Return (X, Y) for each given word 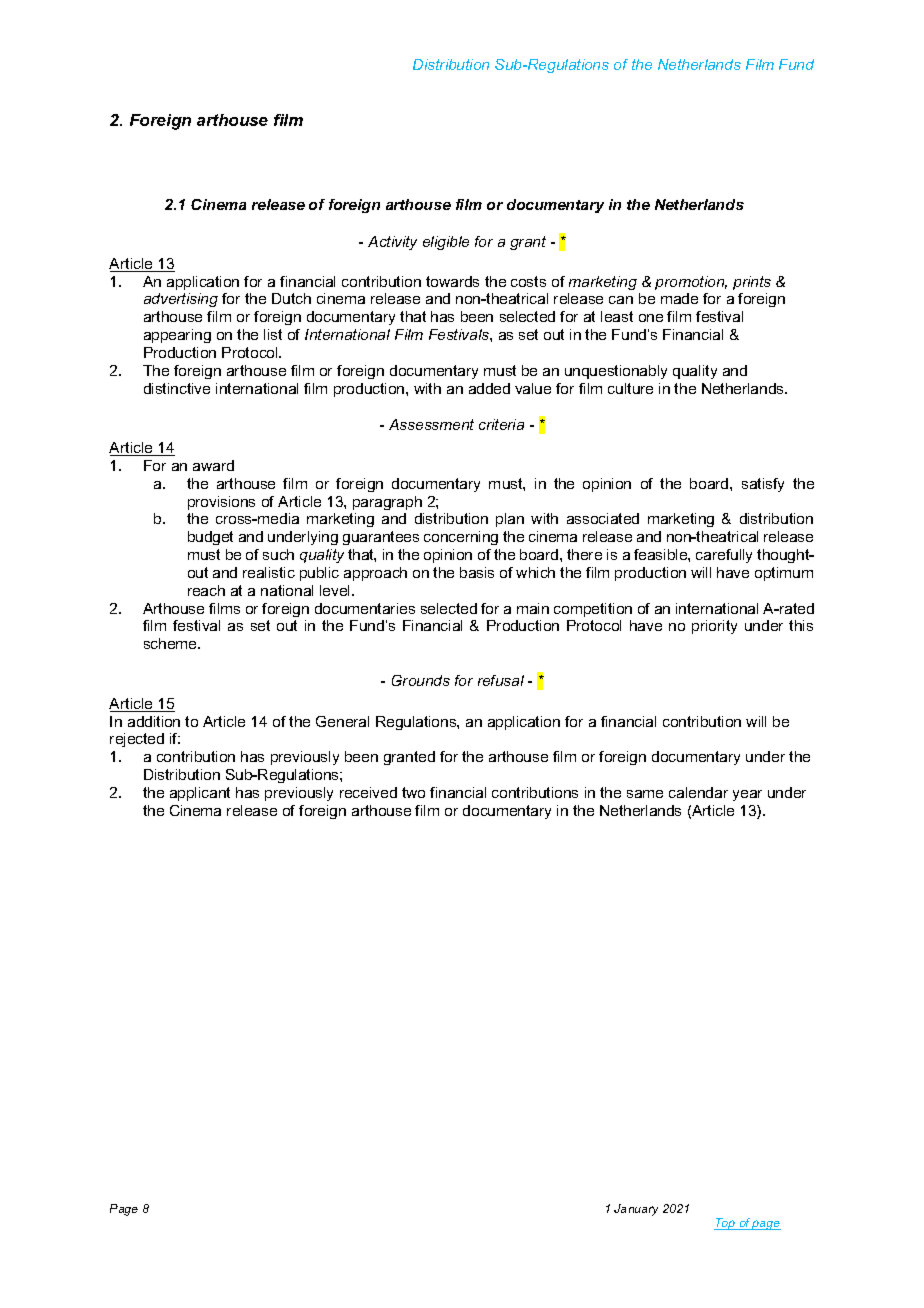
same (645, 794)
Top (726, 1224)
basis (477, 572)
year (747, 795)
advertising (181, 300)
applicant (200, 794)
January (636, 1210)
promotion (691, 283)
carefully (724, 556)
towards (452, 281)
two (413, 792)
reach (206, 590)
